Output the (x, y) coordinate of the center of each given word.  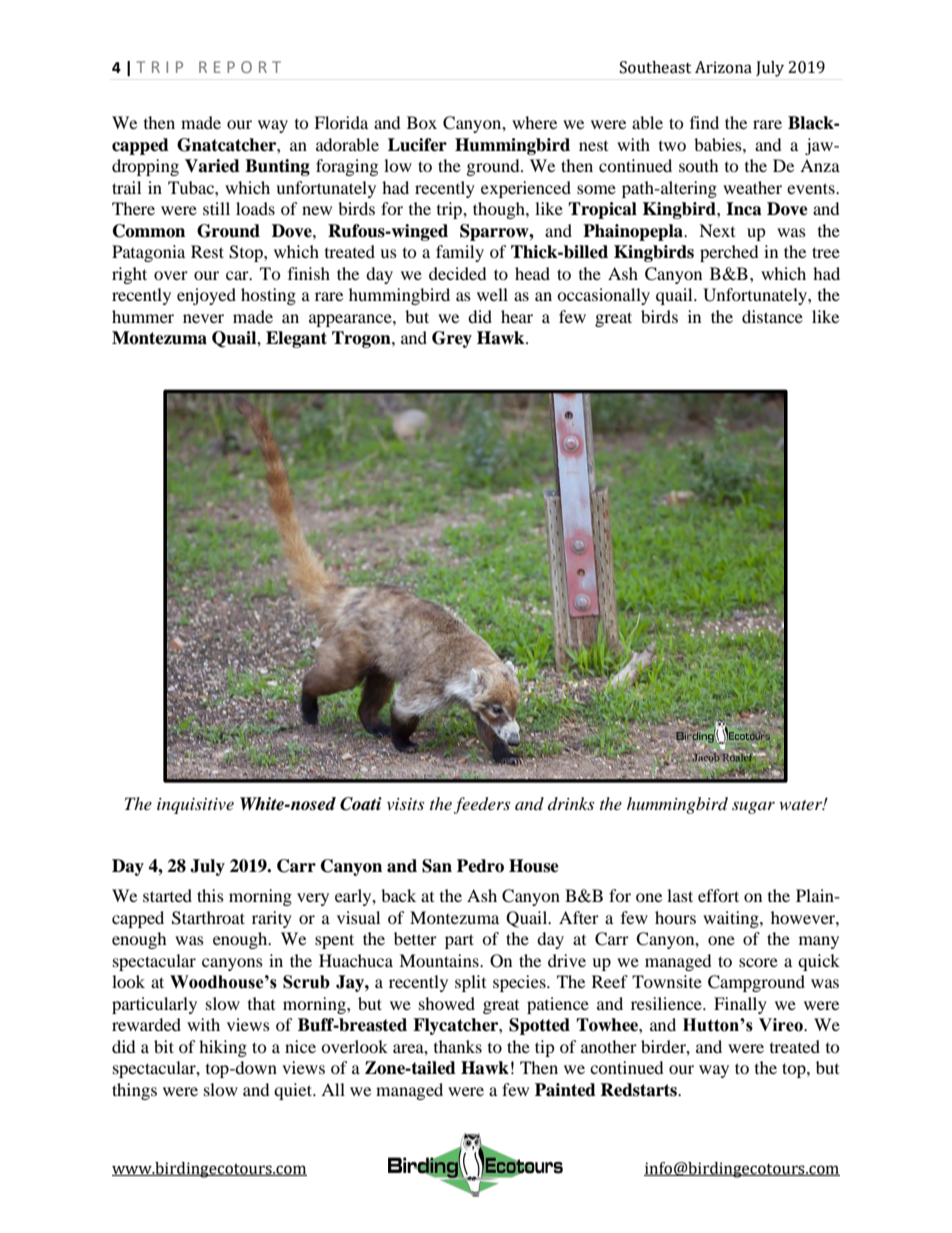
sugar (753, 807)
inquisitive (195, 806)
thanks (458, 1046)
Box (422, 122)
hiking (223, 1048)
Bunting (277, 167)
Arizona (723, 67)
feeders (482, 805)
